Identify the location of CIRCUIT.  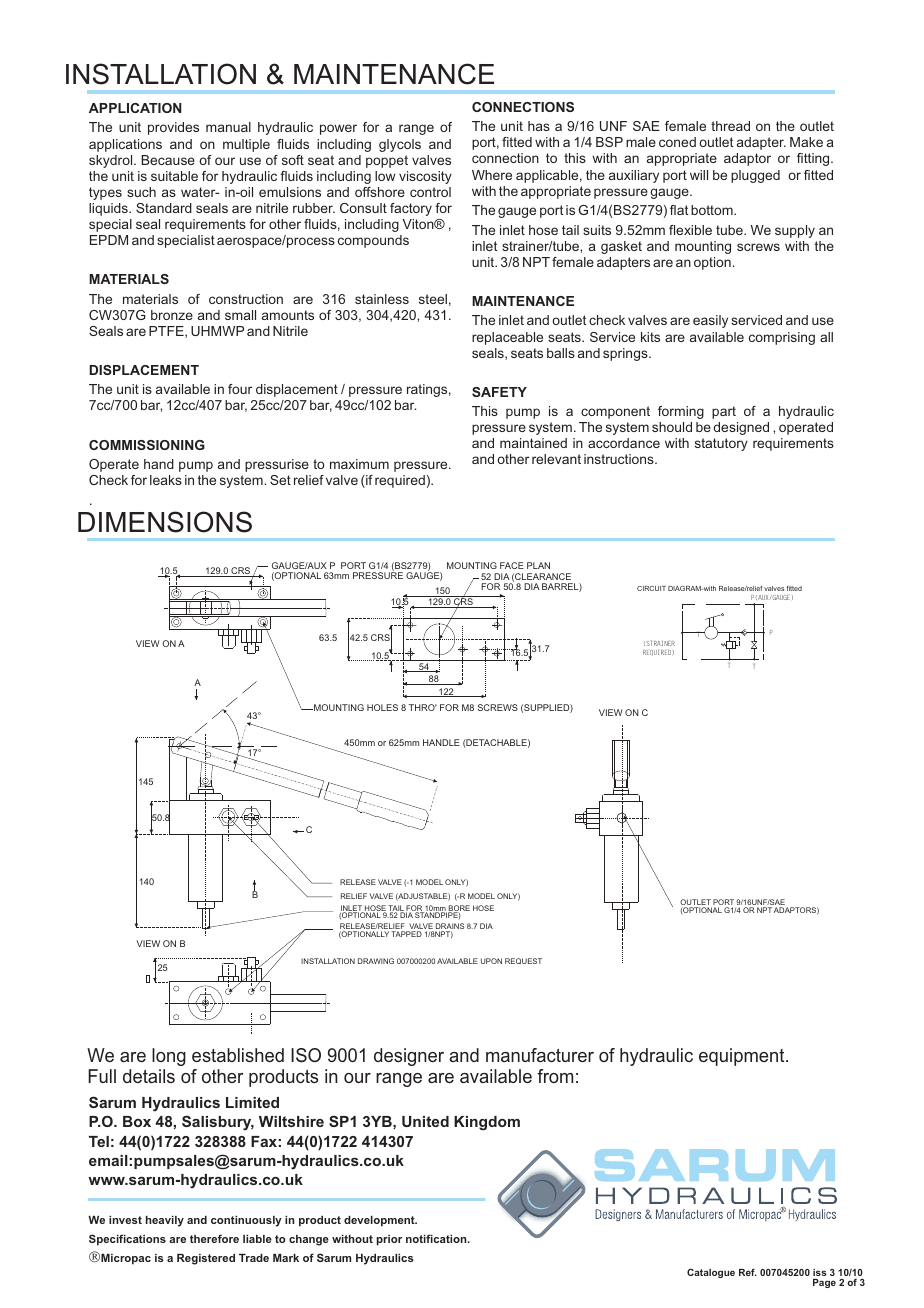
(651, 588).
